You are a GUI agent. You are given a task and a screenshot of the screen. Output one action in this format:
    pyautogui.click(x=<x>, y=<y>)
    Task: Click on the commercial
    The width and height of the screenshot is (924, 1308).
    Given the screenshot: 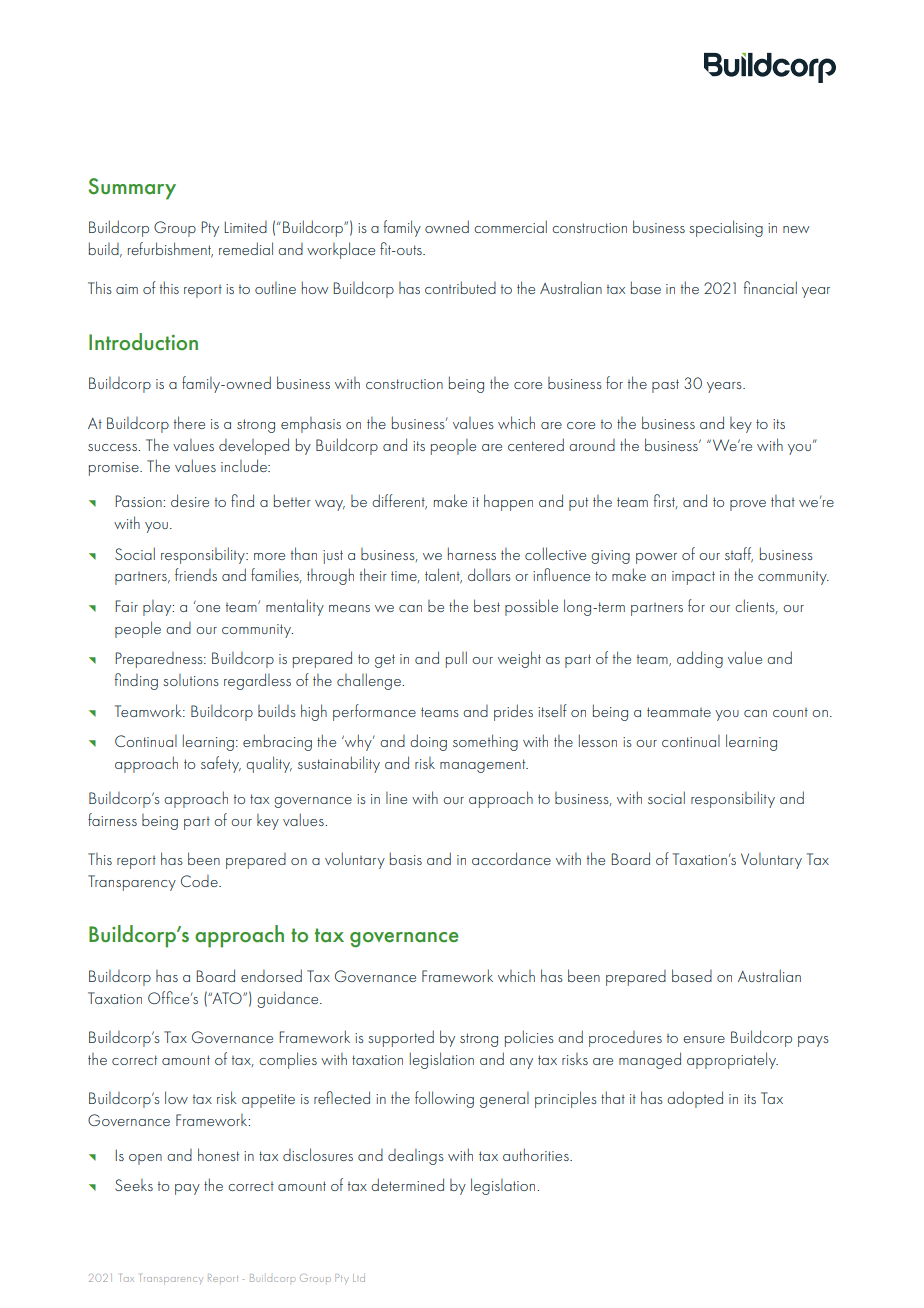 What is the action you would take?
    pyautogui.click(x=510, y=226)
